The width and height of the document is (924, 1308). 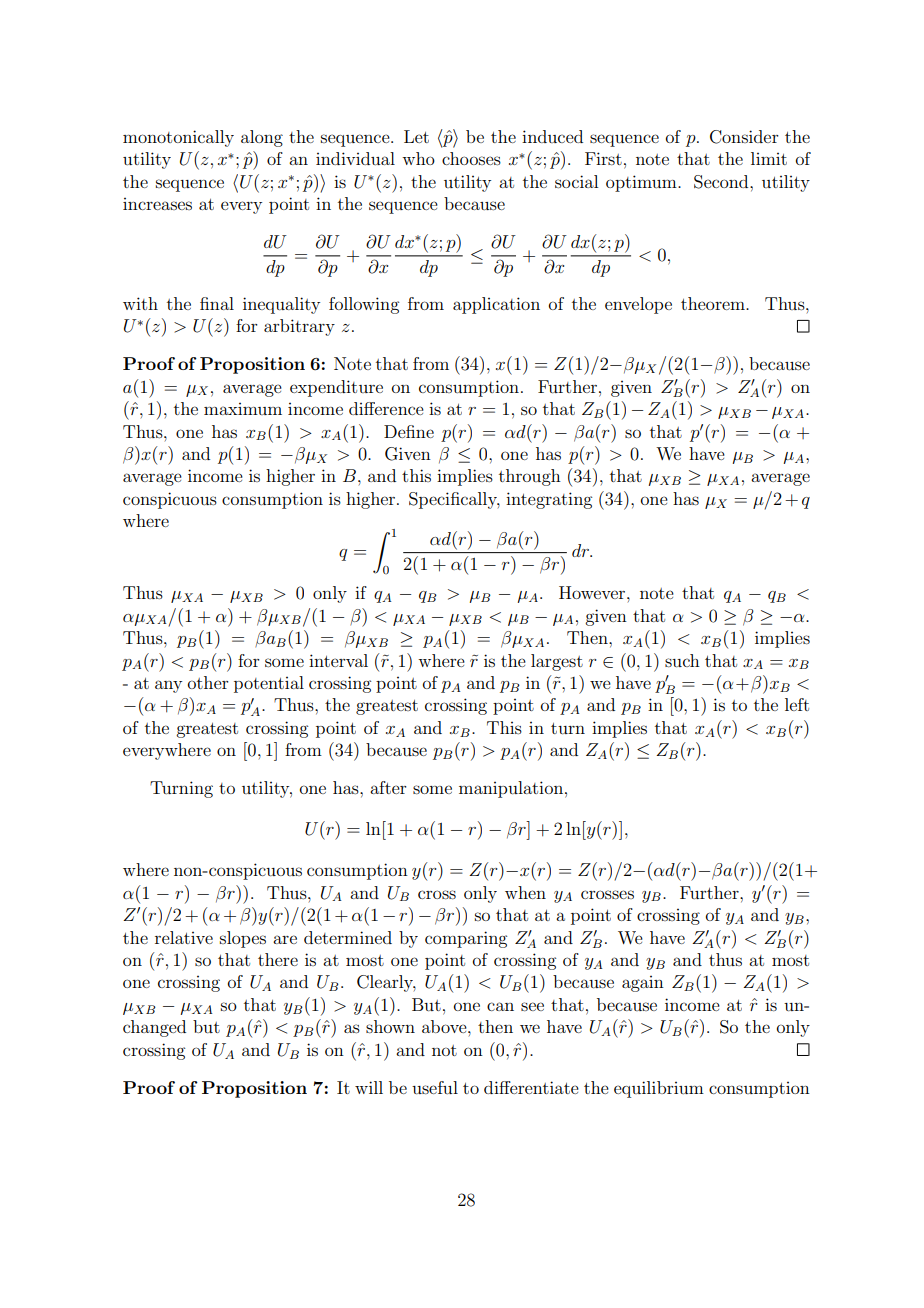 I want to click on Second, so click(x=722, y=182).
